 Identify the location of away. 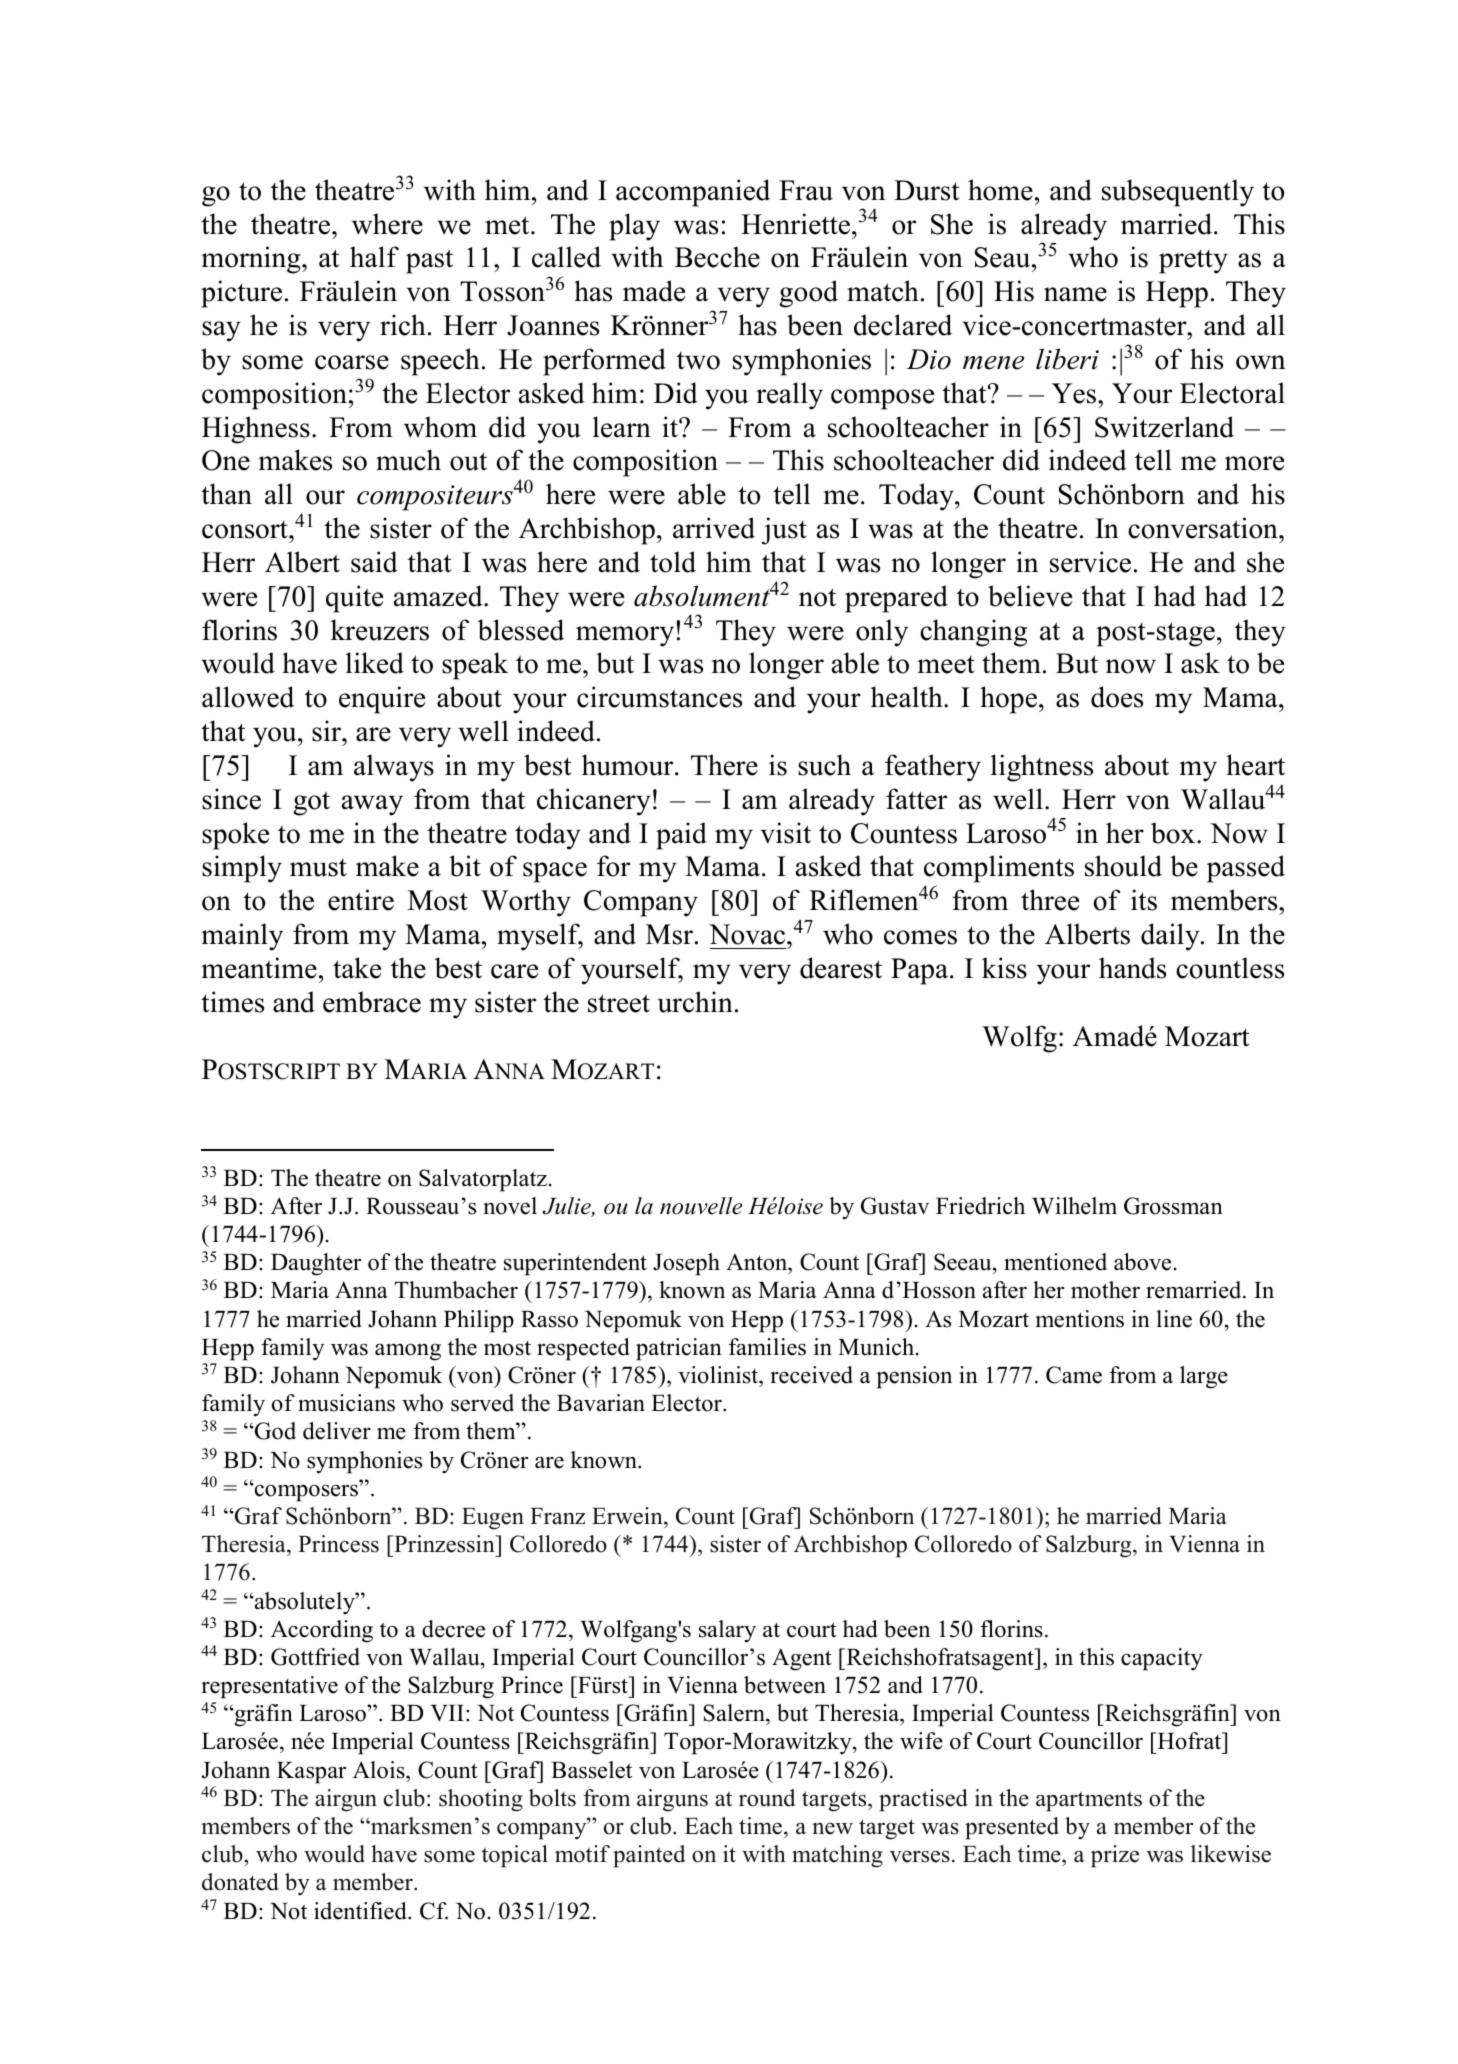
(372, 805).
